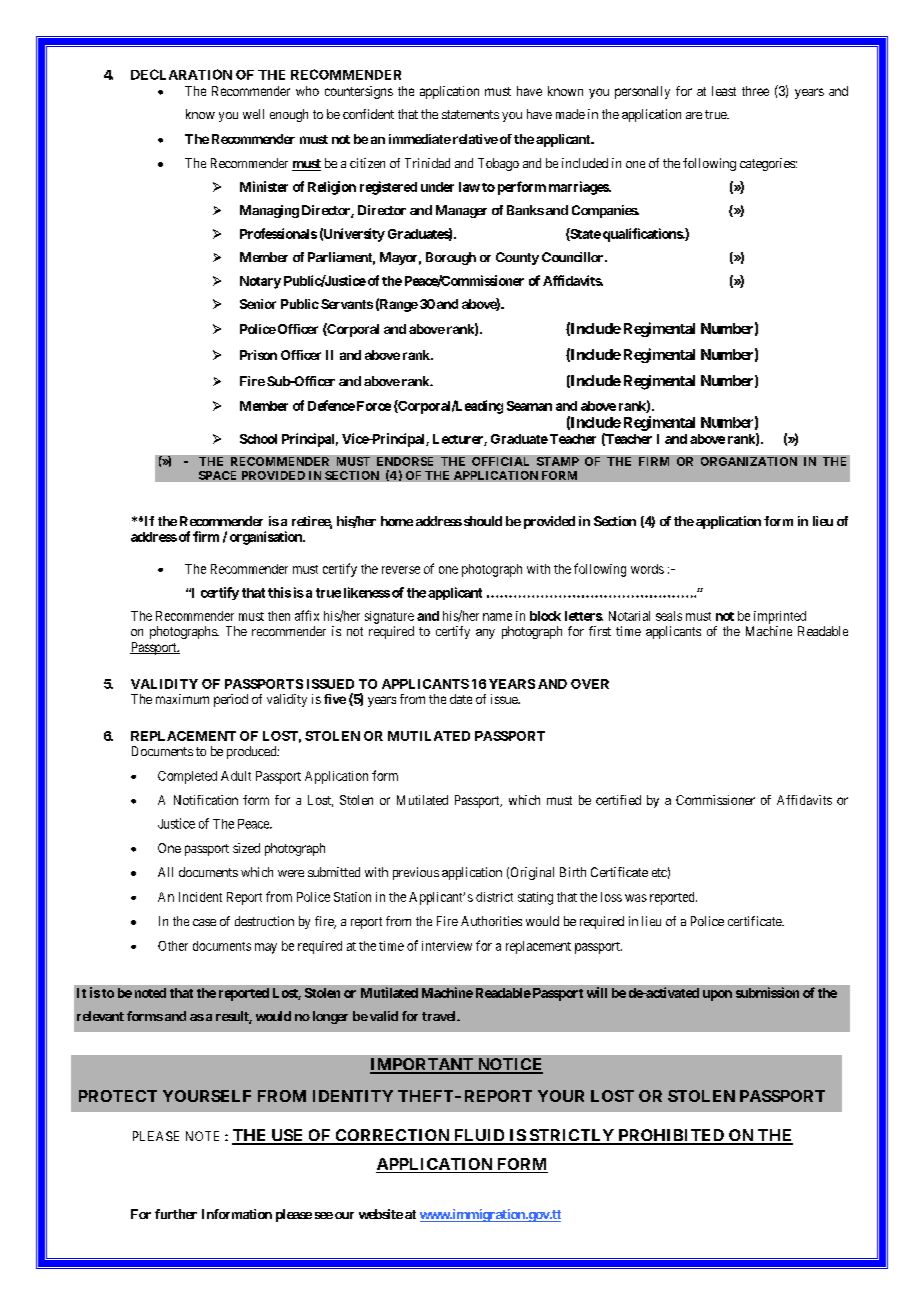 Image resolution: width=924 pixels, height=1305 pixels. Describe the element at coordinates (694, 115) in the document. I see `are` at that location.
